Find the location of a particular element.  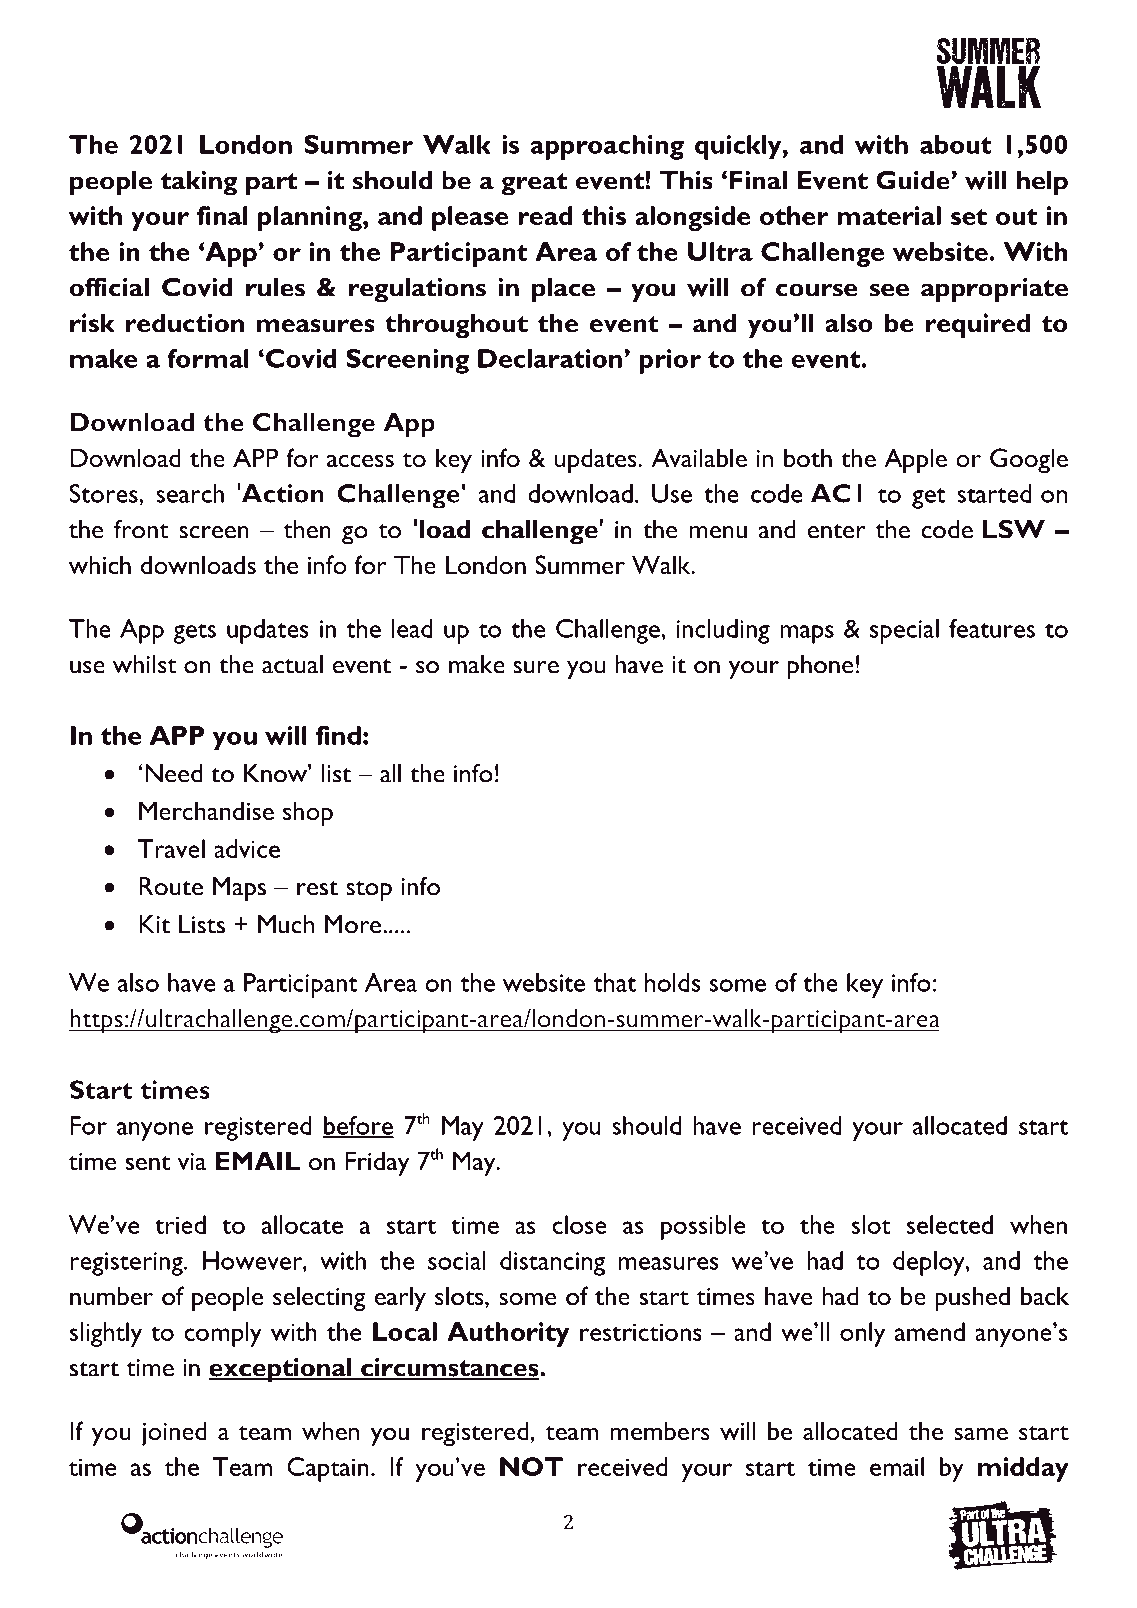

phone is located at coordinates (820, 667).
